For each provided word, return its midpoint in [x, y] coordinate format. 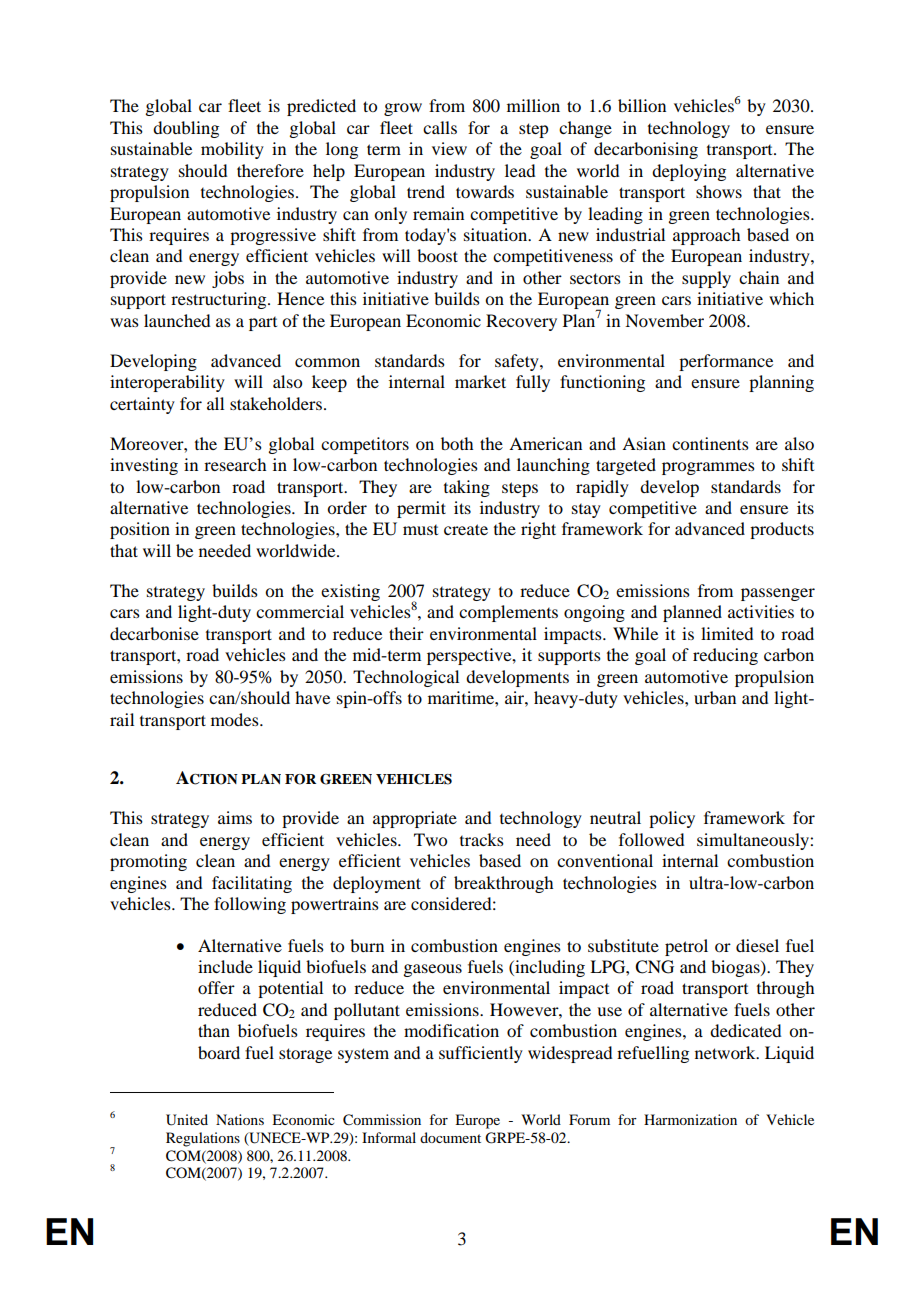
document [450, 1137]
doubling [186, 129]
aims [235, 817]
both [457, 443]
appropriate [415, 819]
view [449, 148]
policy [672, 819]
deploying [689, 172]
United [187, 1120]
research [235, 464]
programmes [708, 468]
